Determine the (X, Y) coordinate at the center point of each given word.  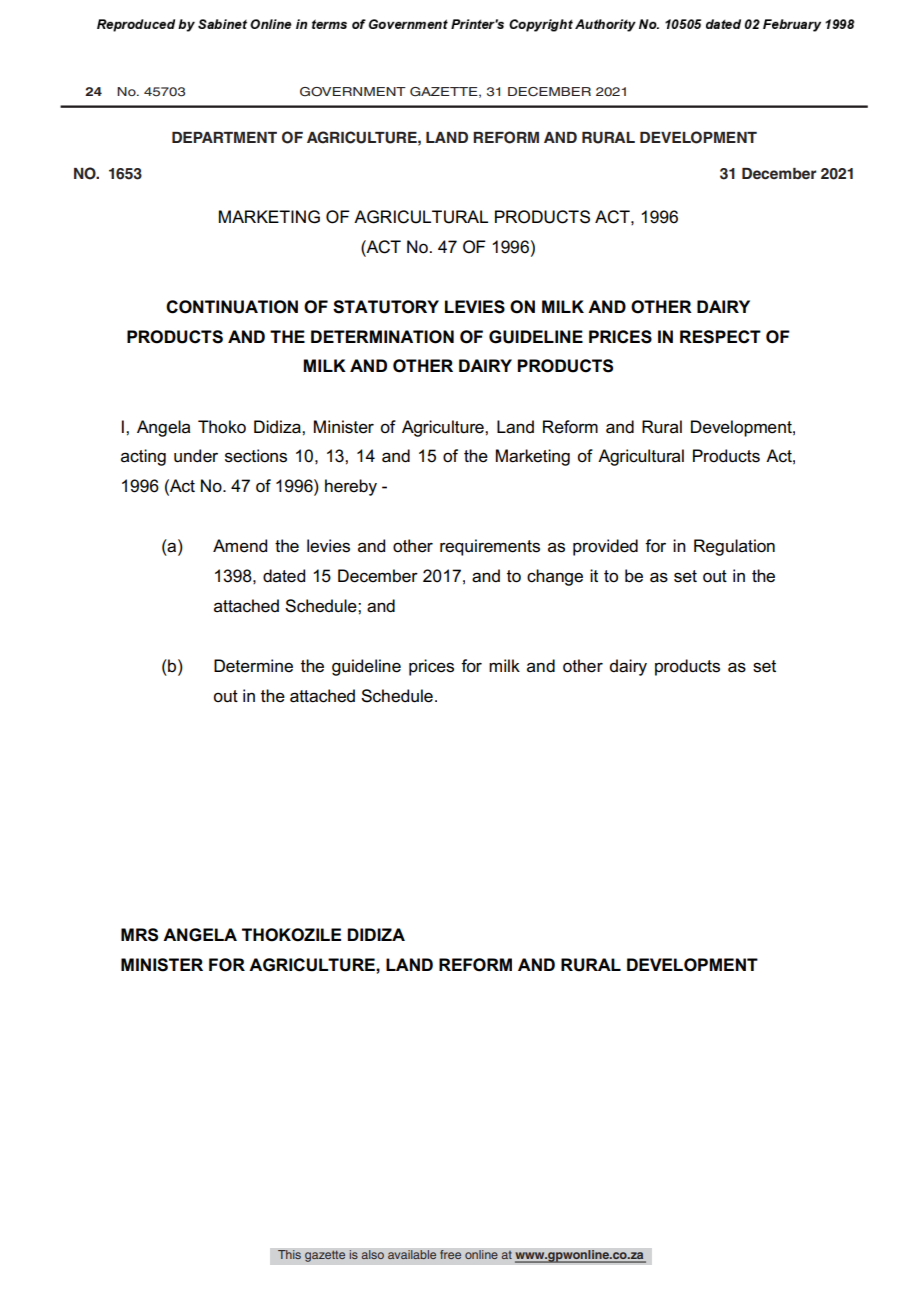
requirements (490, 547)
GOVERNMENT (353, 92)
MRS (139, 935)
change (555, 577)
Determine (253, 666)
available (412, 1255)
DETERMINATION (382, 337)
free (451, 1255)
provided (605, 547)
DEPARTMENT (224, 137)
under (196, 456)
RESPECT (720, 337)
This (289, 1255)
